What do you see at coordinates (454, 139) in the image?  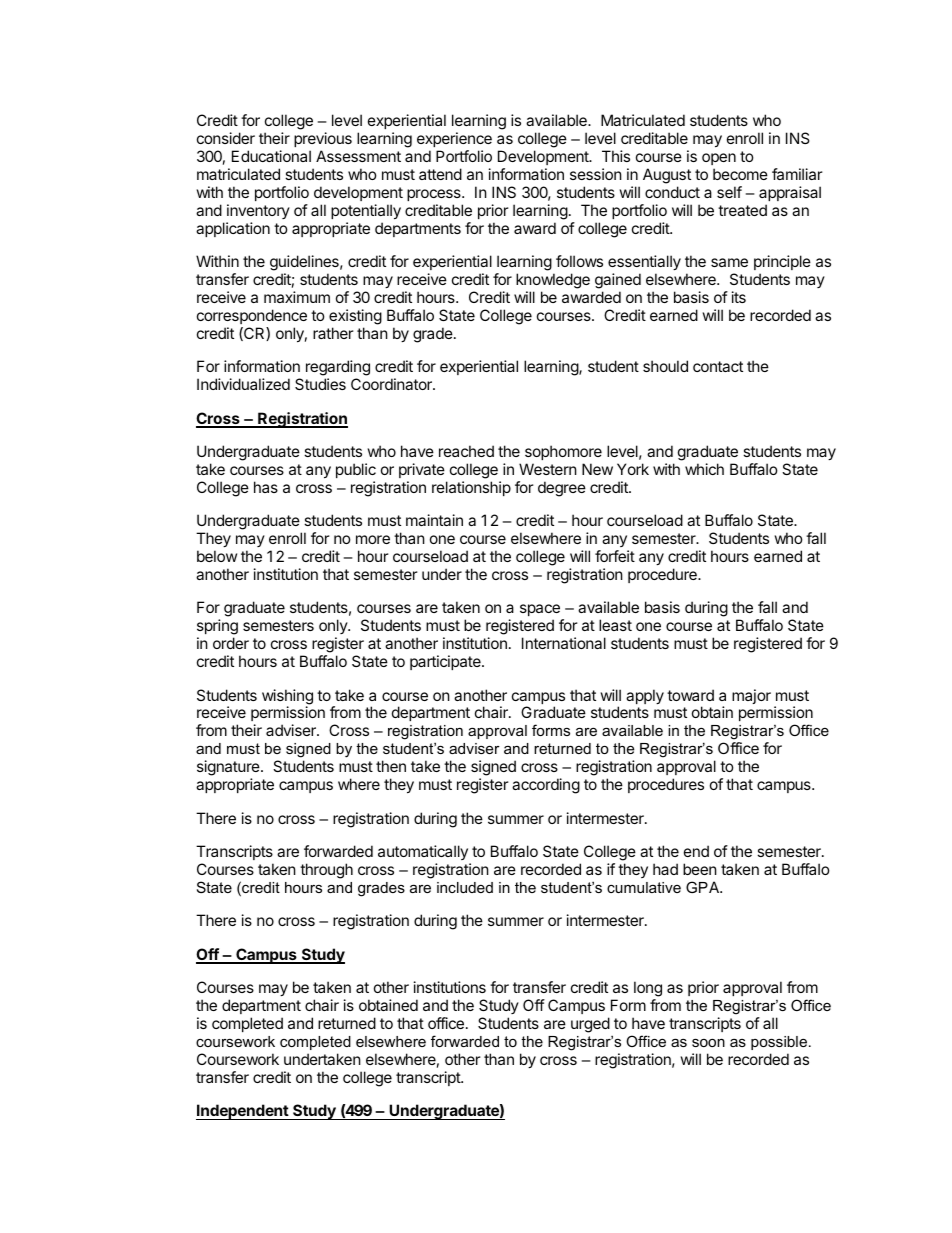 I see `experience` at bounding box center [454, 139].
